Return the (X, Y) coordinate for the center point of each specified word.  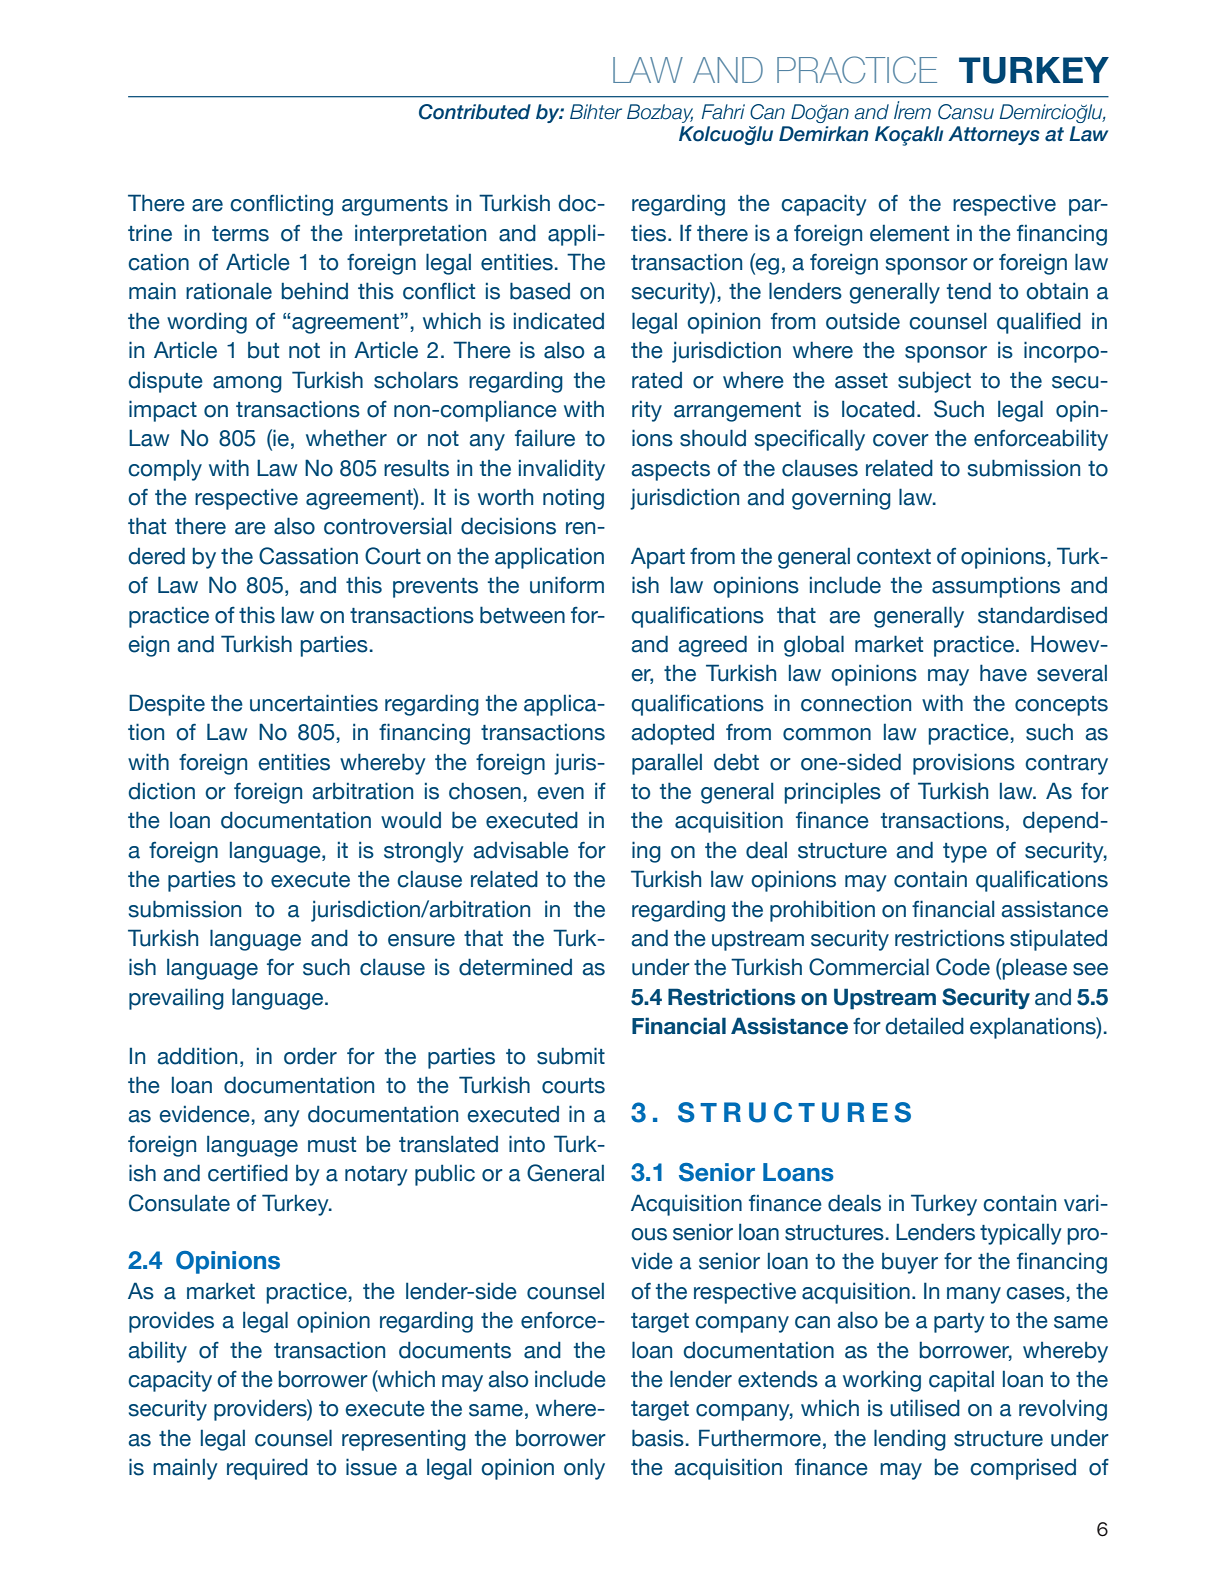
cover (901, 440)
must (332, 1145)
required (267, 1469)
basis (658, 1438)
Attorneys (994, 135)
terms (240, 234)
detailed (924, 1026)
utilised (925, 1408)
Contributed (475, 112)
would (411, 820)
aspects (671, 471)
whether (346, 438)
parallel (667, 764)
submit (571, 1056)
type (965, 853)
